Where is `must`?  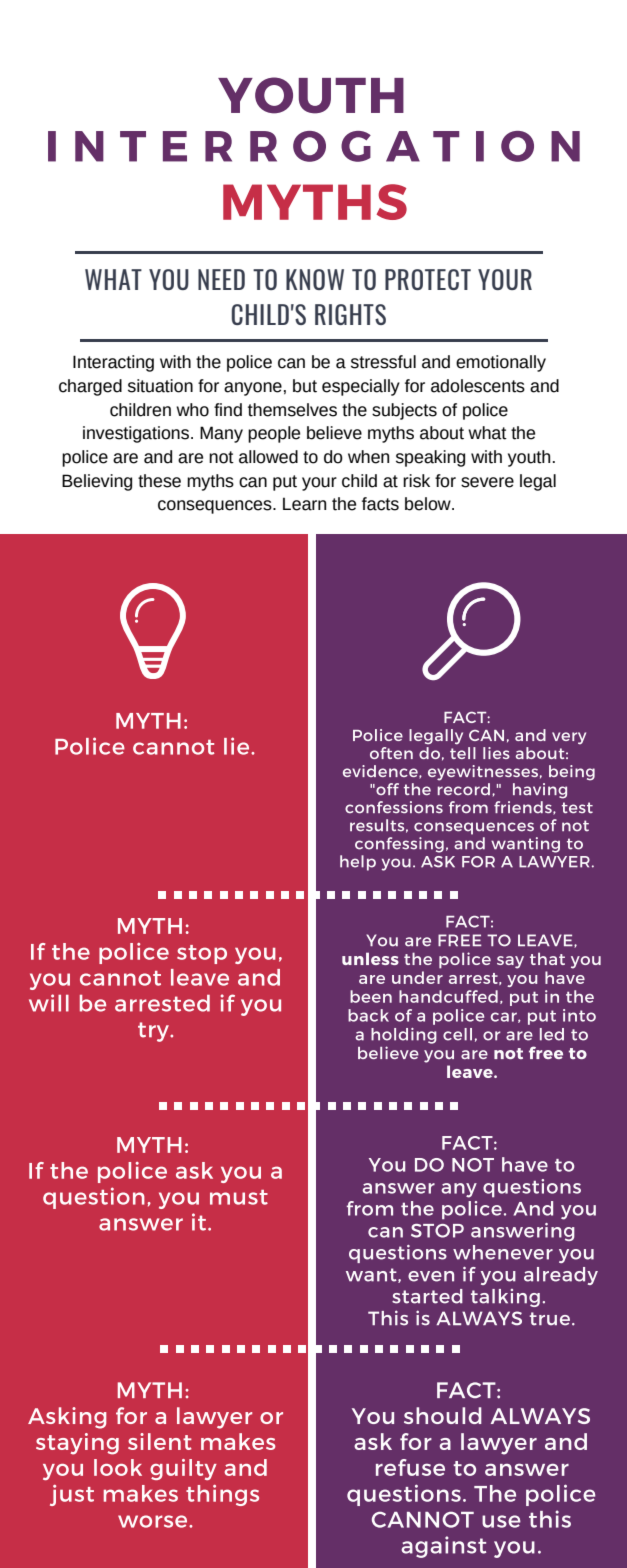
must is located at coordinates (239, 1197).
